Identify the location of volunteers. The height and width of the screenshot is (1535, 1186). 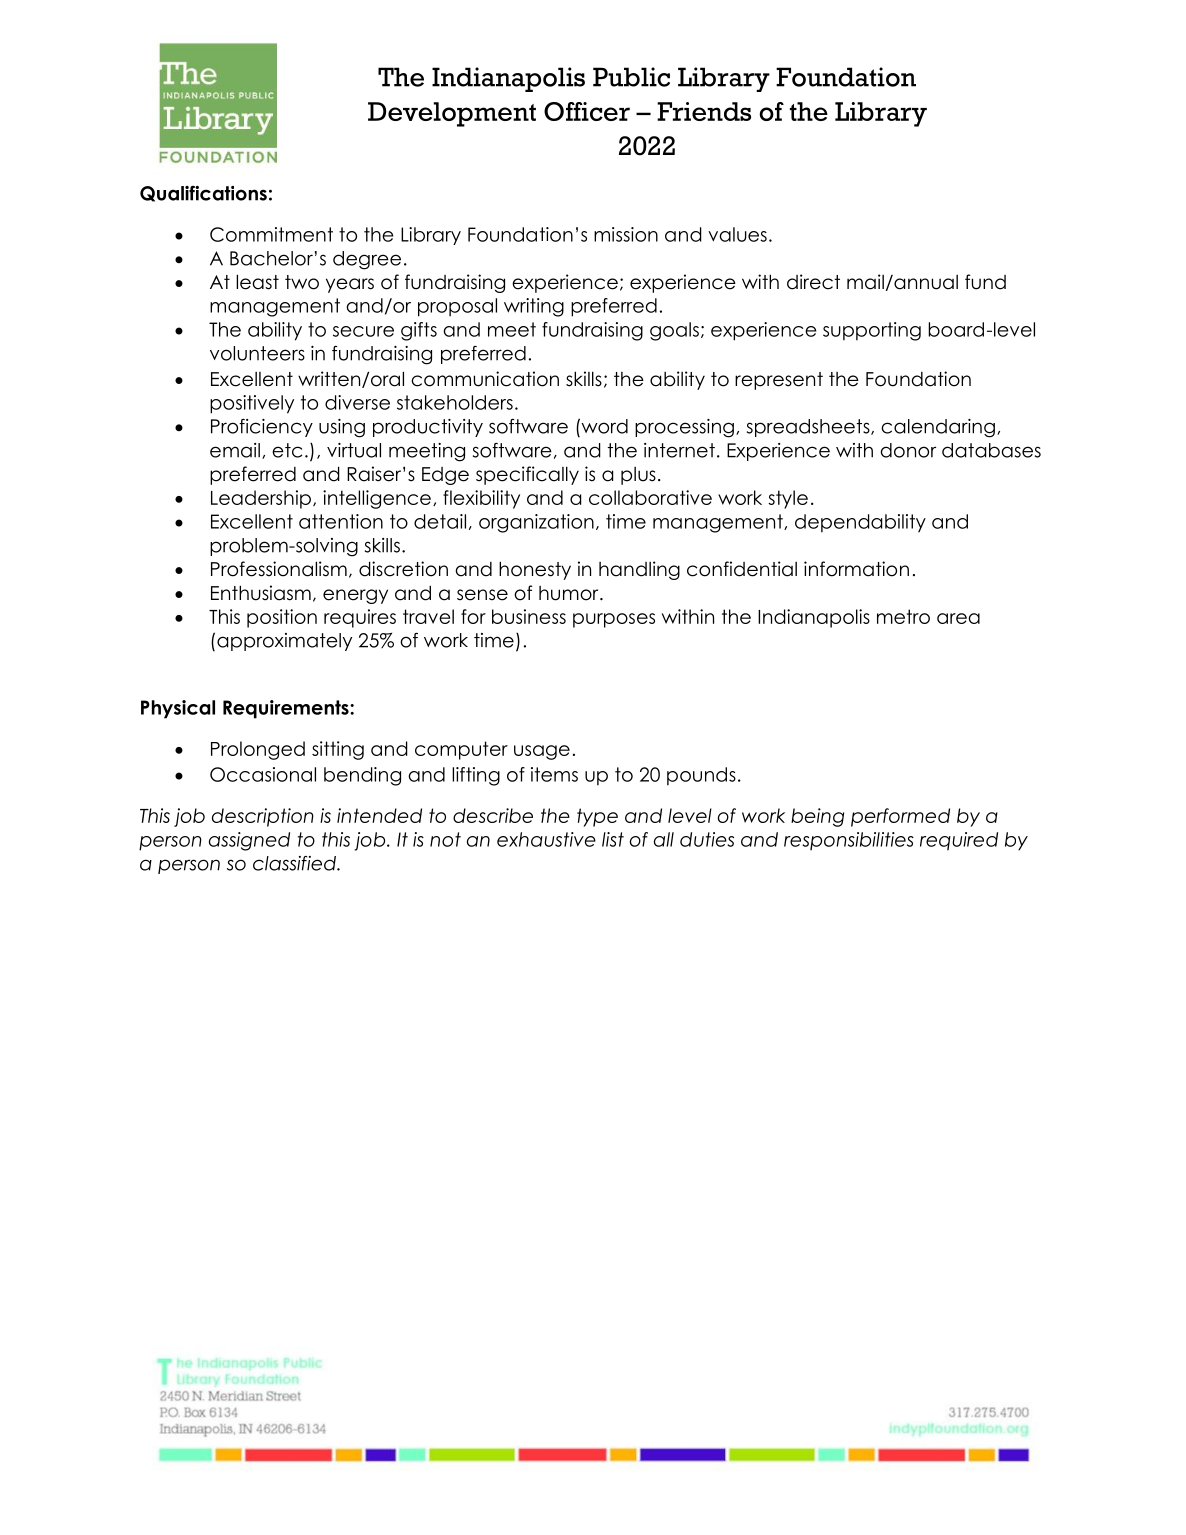
(257, 353).
